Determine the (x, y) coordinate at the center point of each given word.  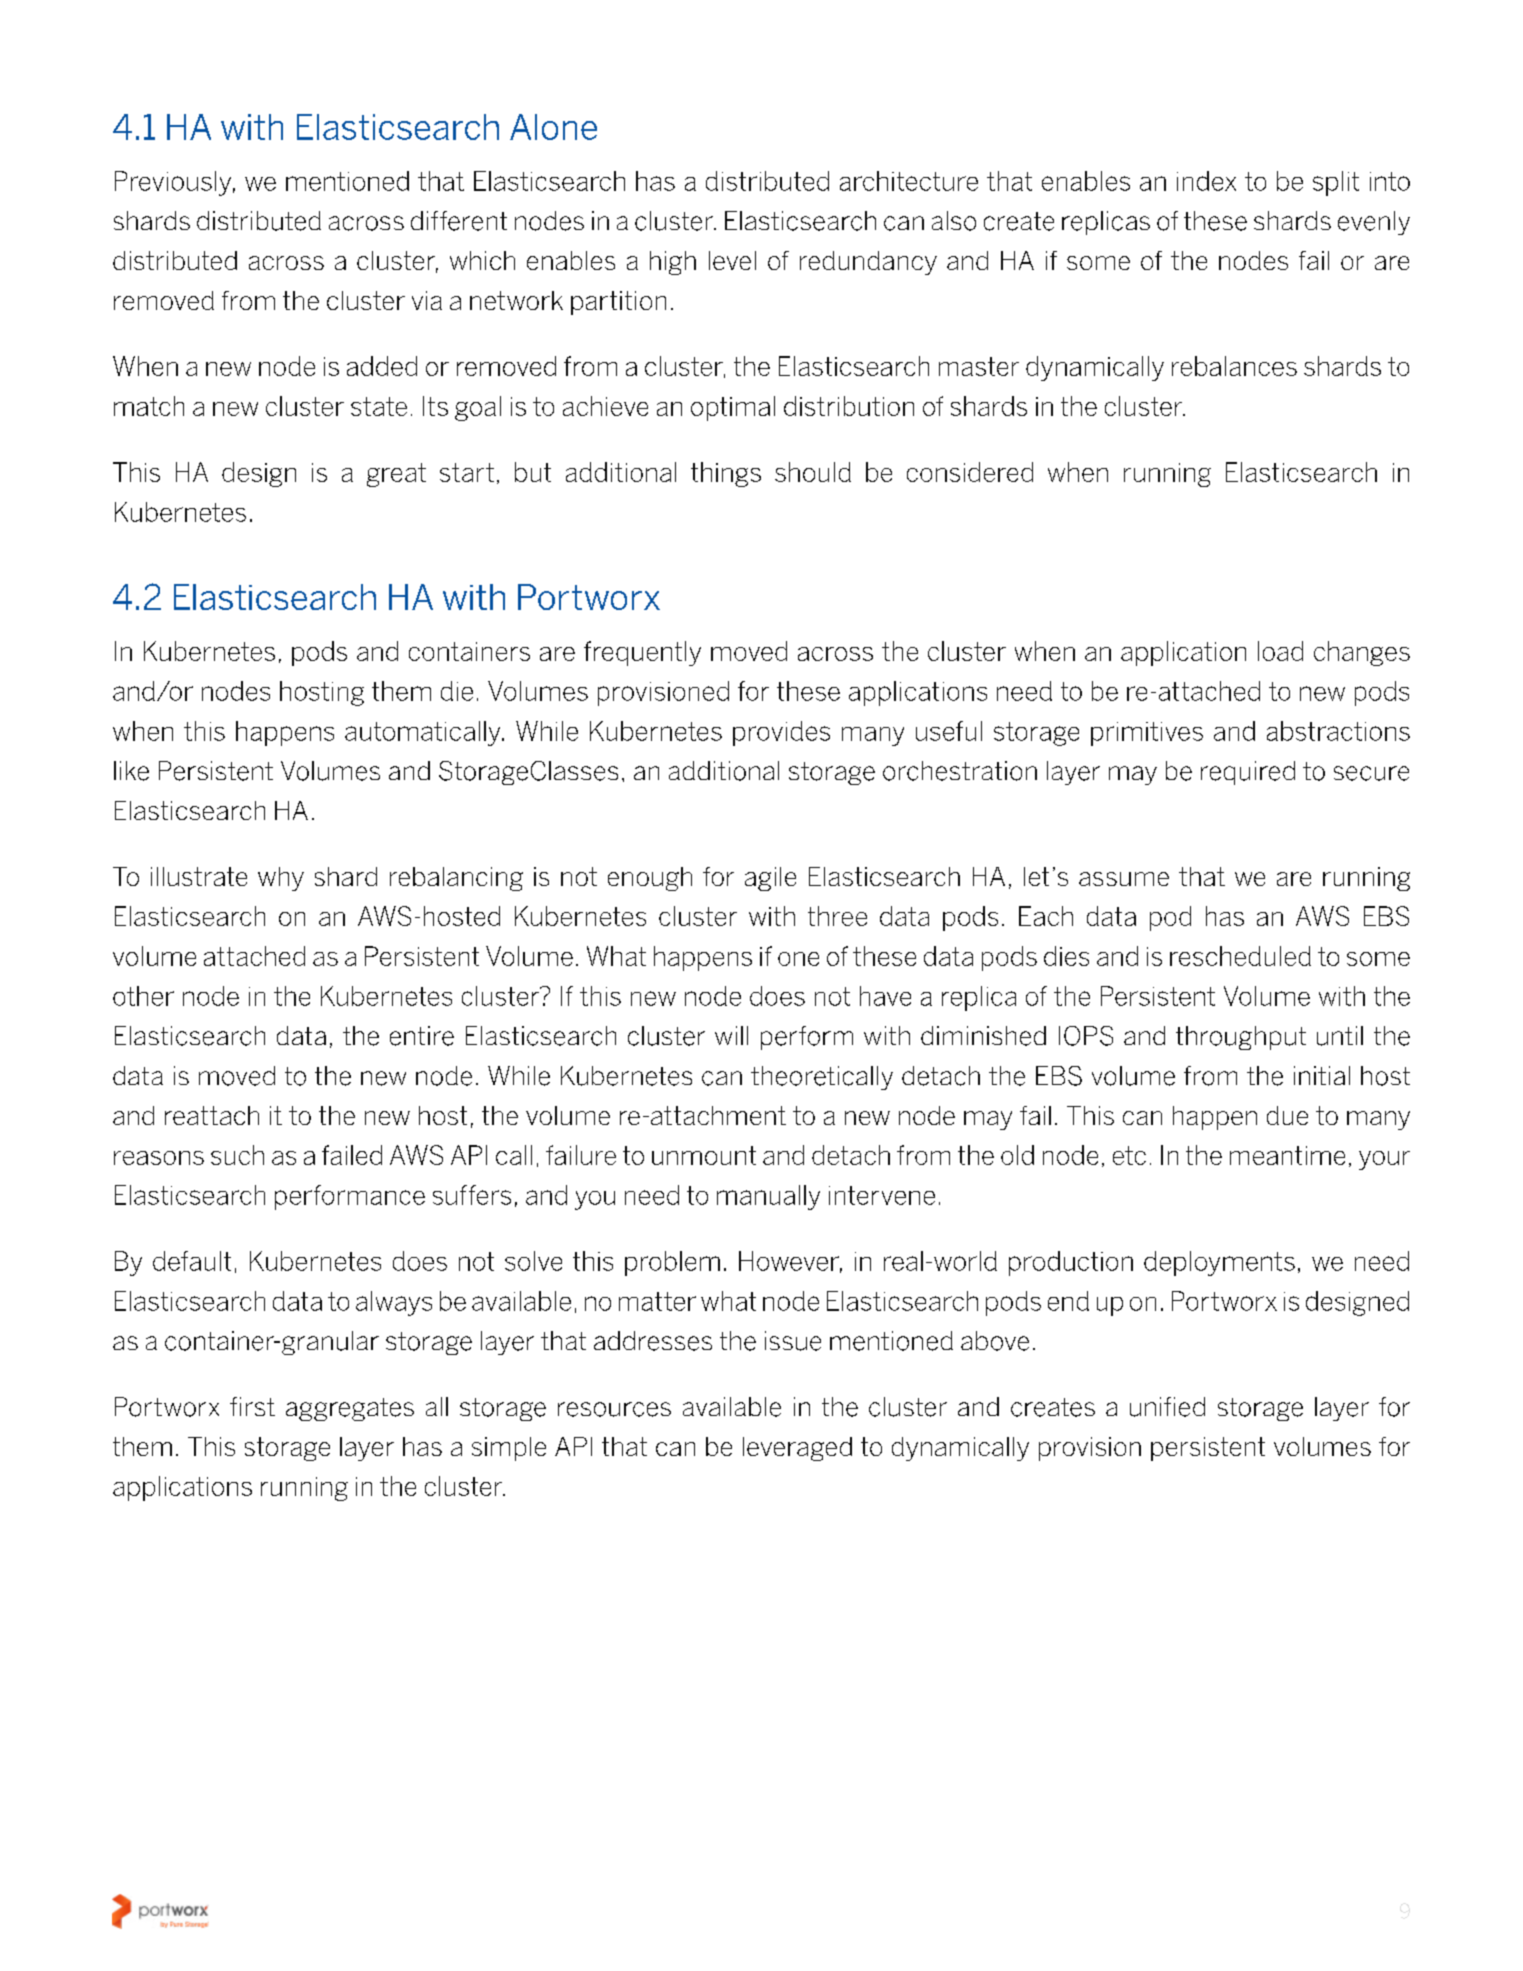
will (731, 1035)
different (459, 221)
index (1206, 181)
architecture (909, 181)
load (1280, 651)
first (252, 1406)
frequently (642, 653)
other (143, 996)
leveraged (797, 1449)
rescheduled (1240, 956)
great (396, 475)
